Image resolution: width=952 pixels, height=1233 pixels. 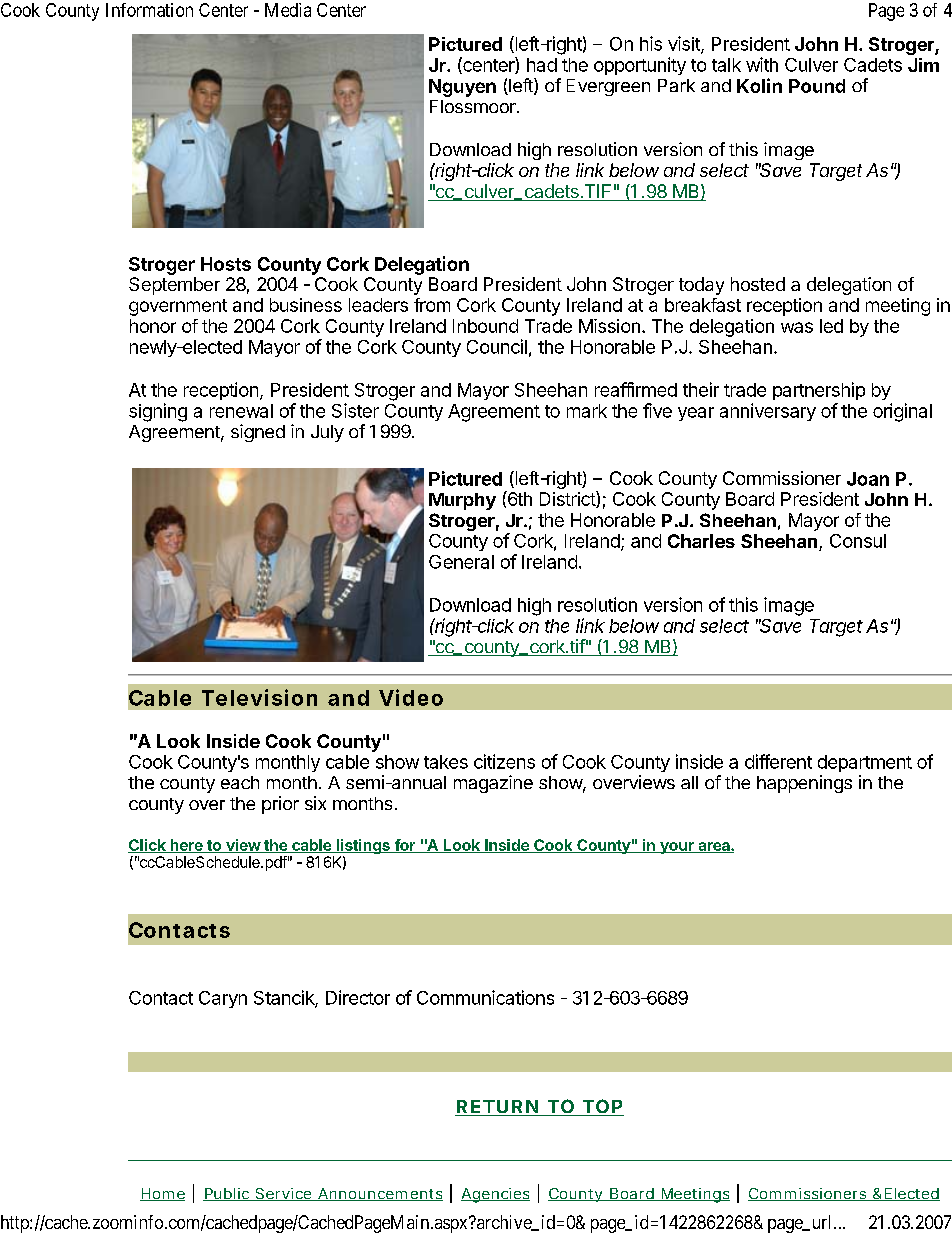 I want to click on TOP, so click(x=602, y=1107).
